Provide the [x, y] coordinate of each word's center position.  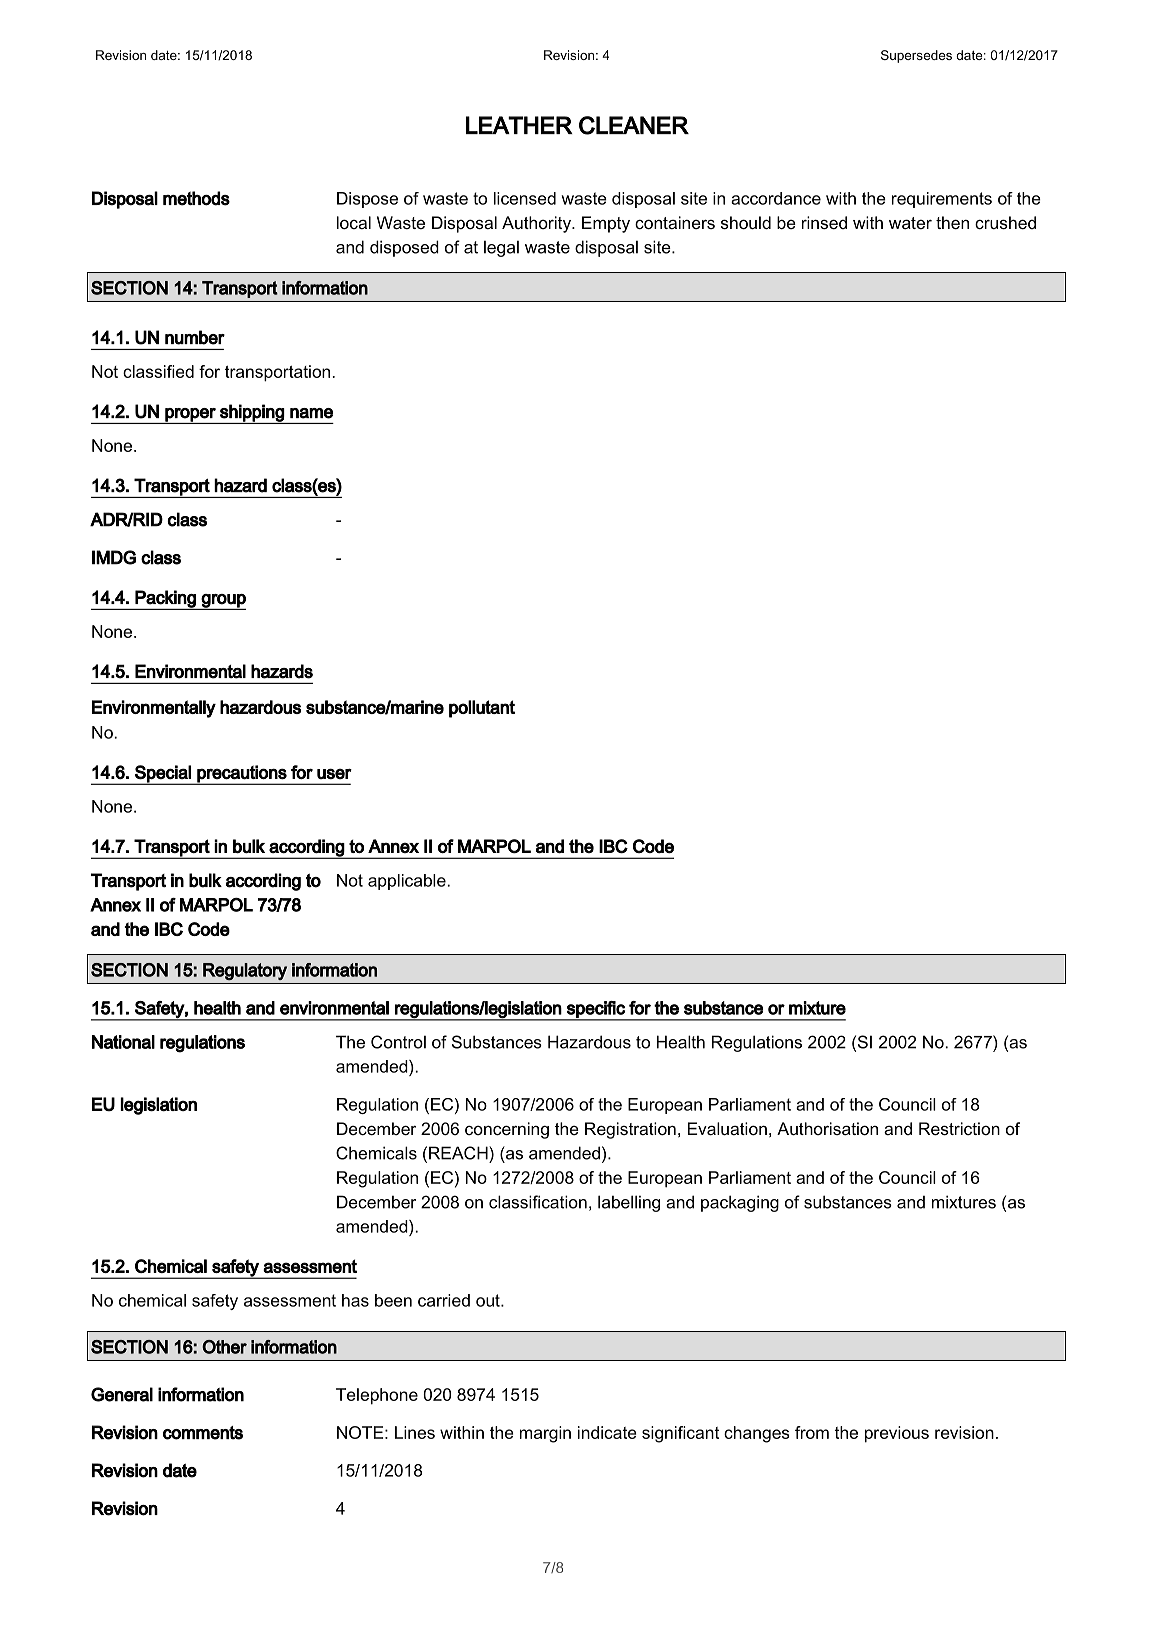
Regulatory [245, 971]
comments [203, 1433]
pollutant [482, 709]
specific [596, 1010]
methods [196, 198]
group [223, 602]
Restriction [959, 1129]
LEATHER [519, 125]
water [910, 223]
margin [545, 1434]
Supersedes [916, 56]
